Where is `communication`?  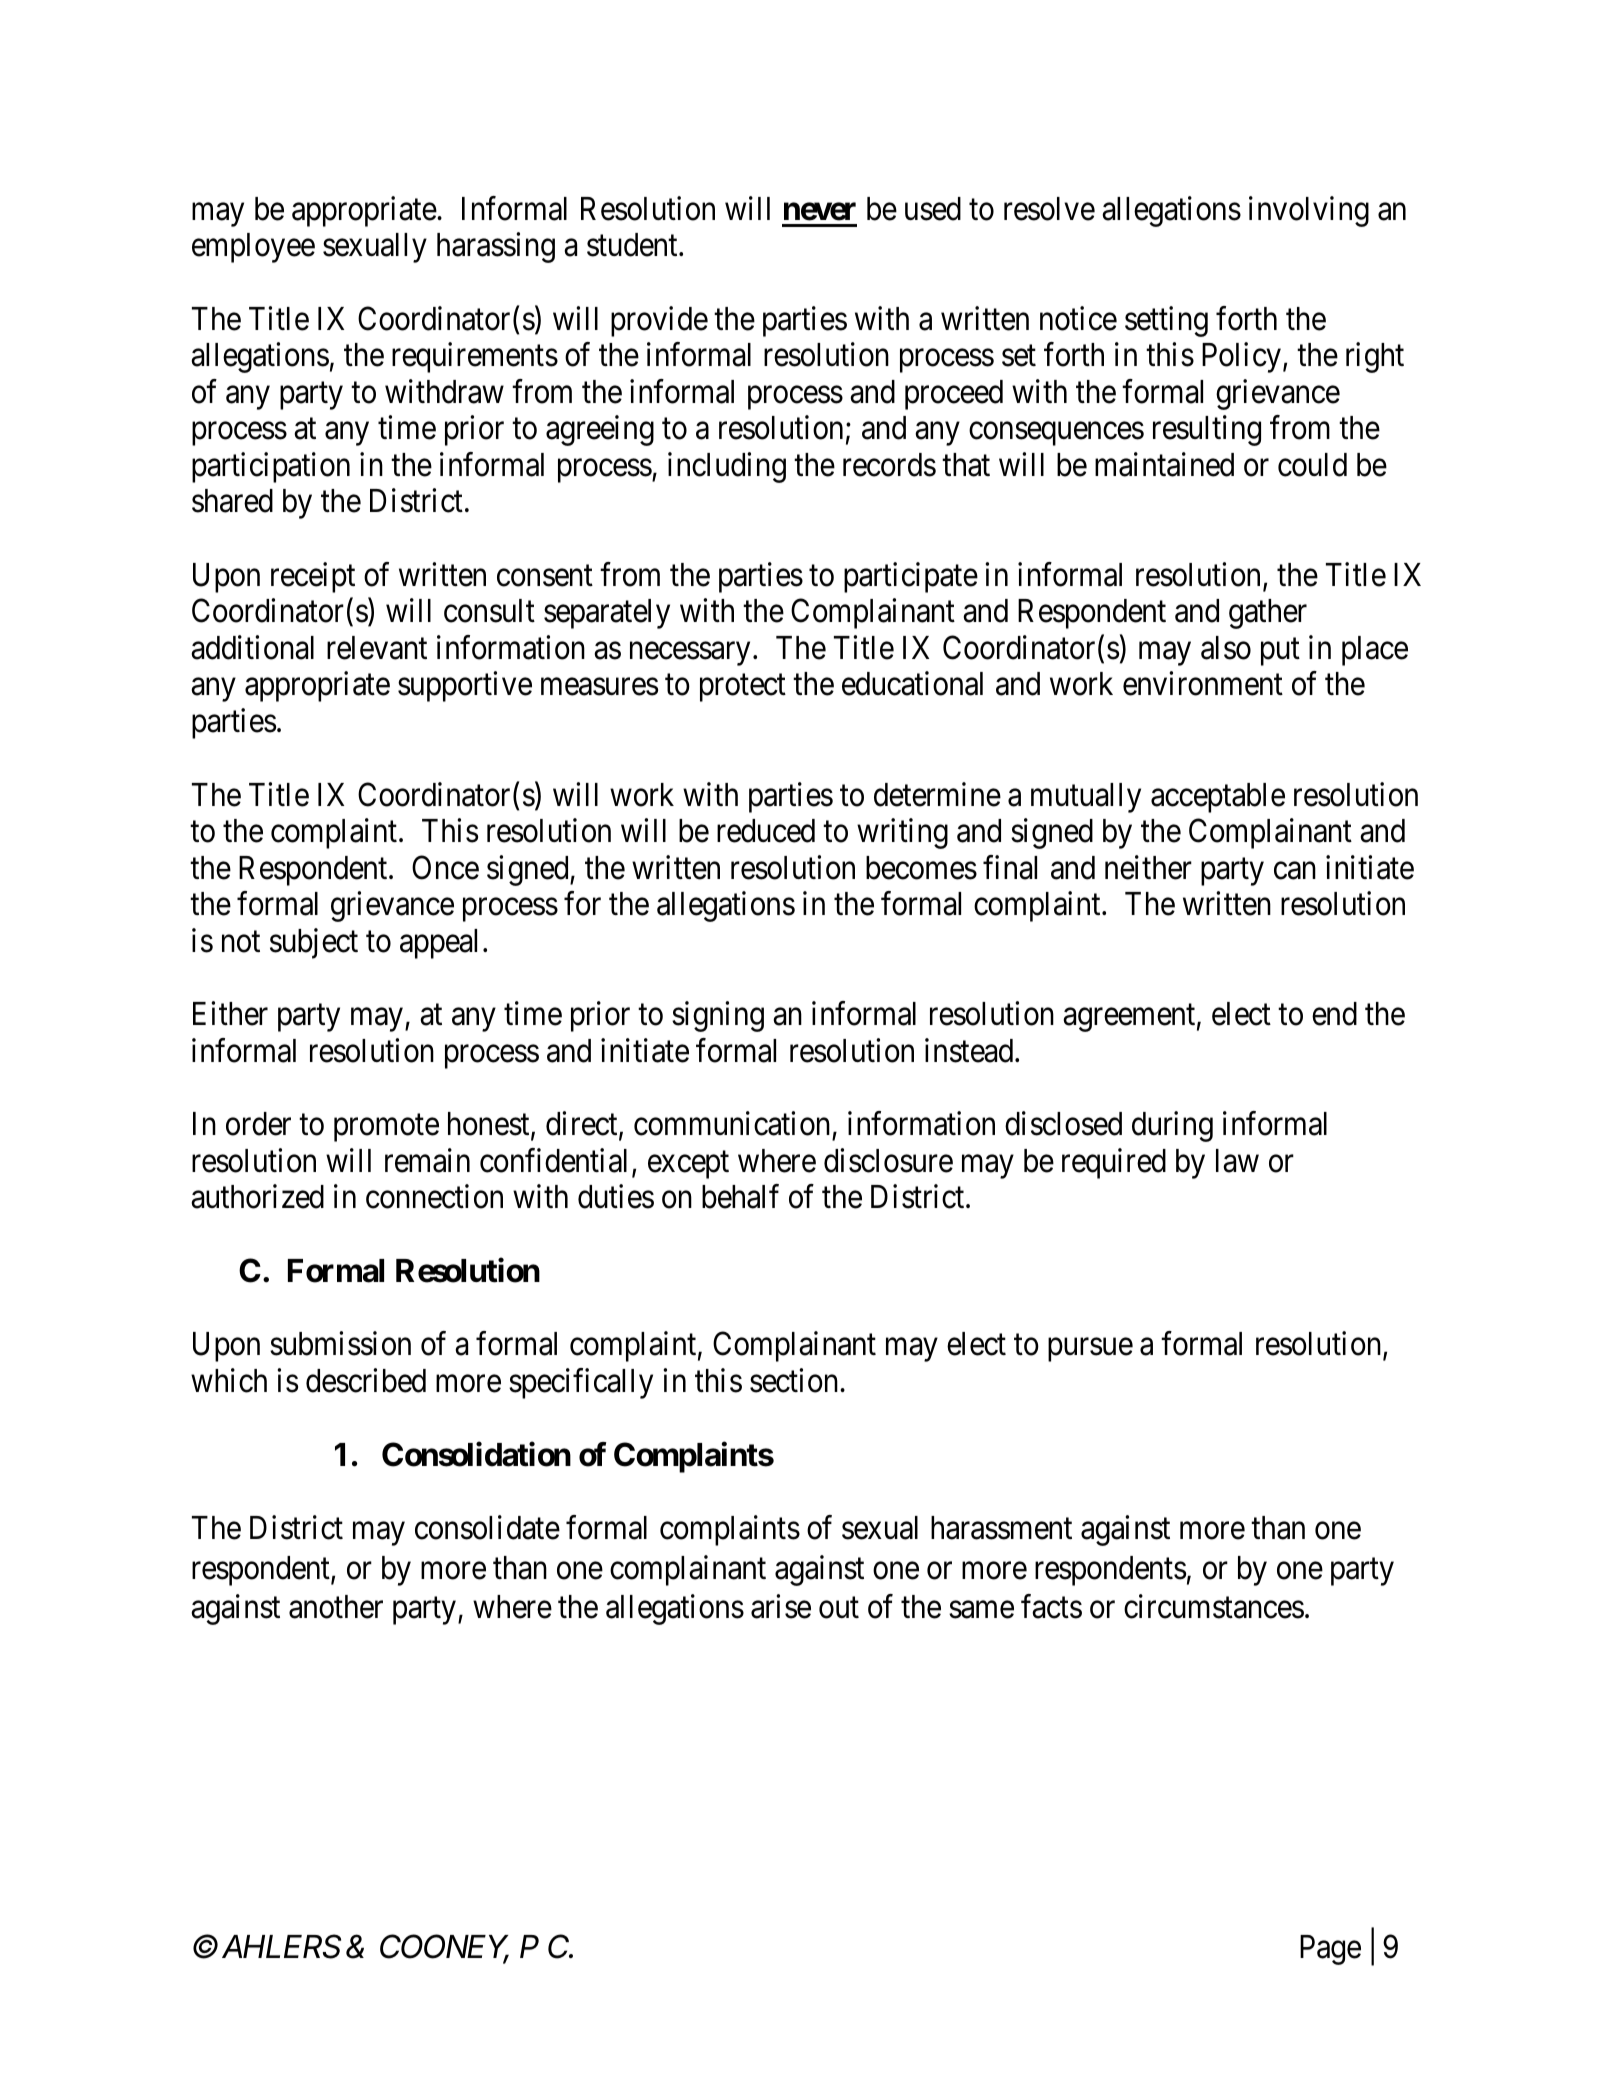 communication is located at coordinates (733, 1125).
